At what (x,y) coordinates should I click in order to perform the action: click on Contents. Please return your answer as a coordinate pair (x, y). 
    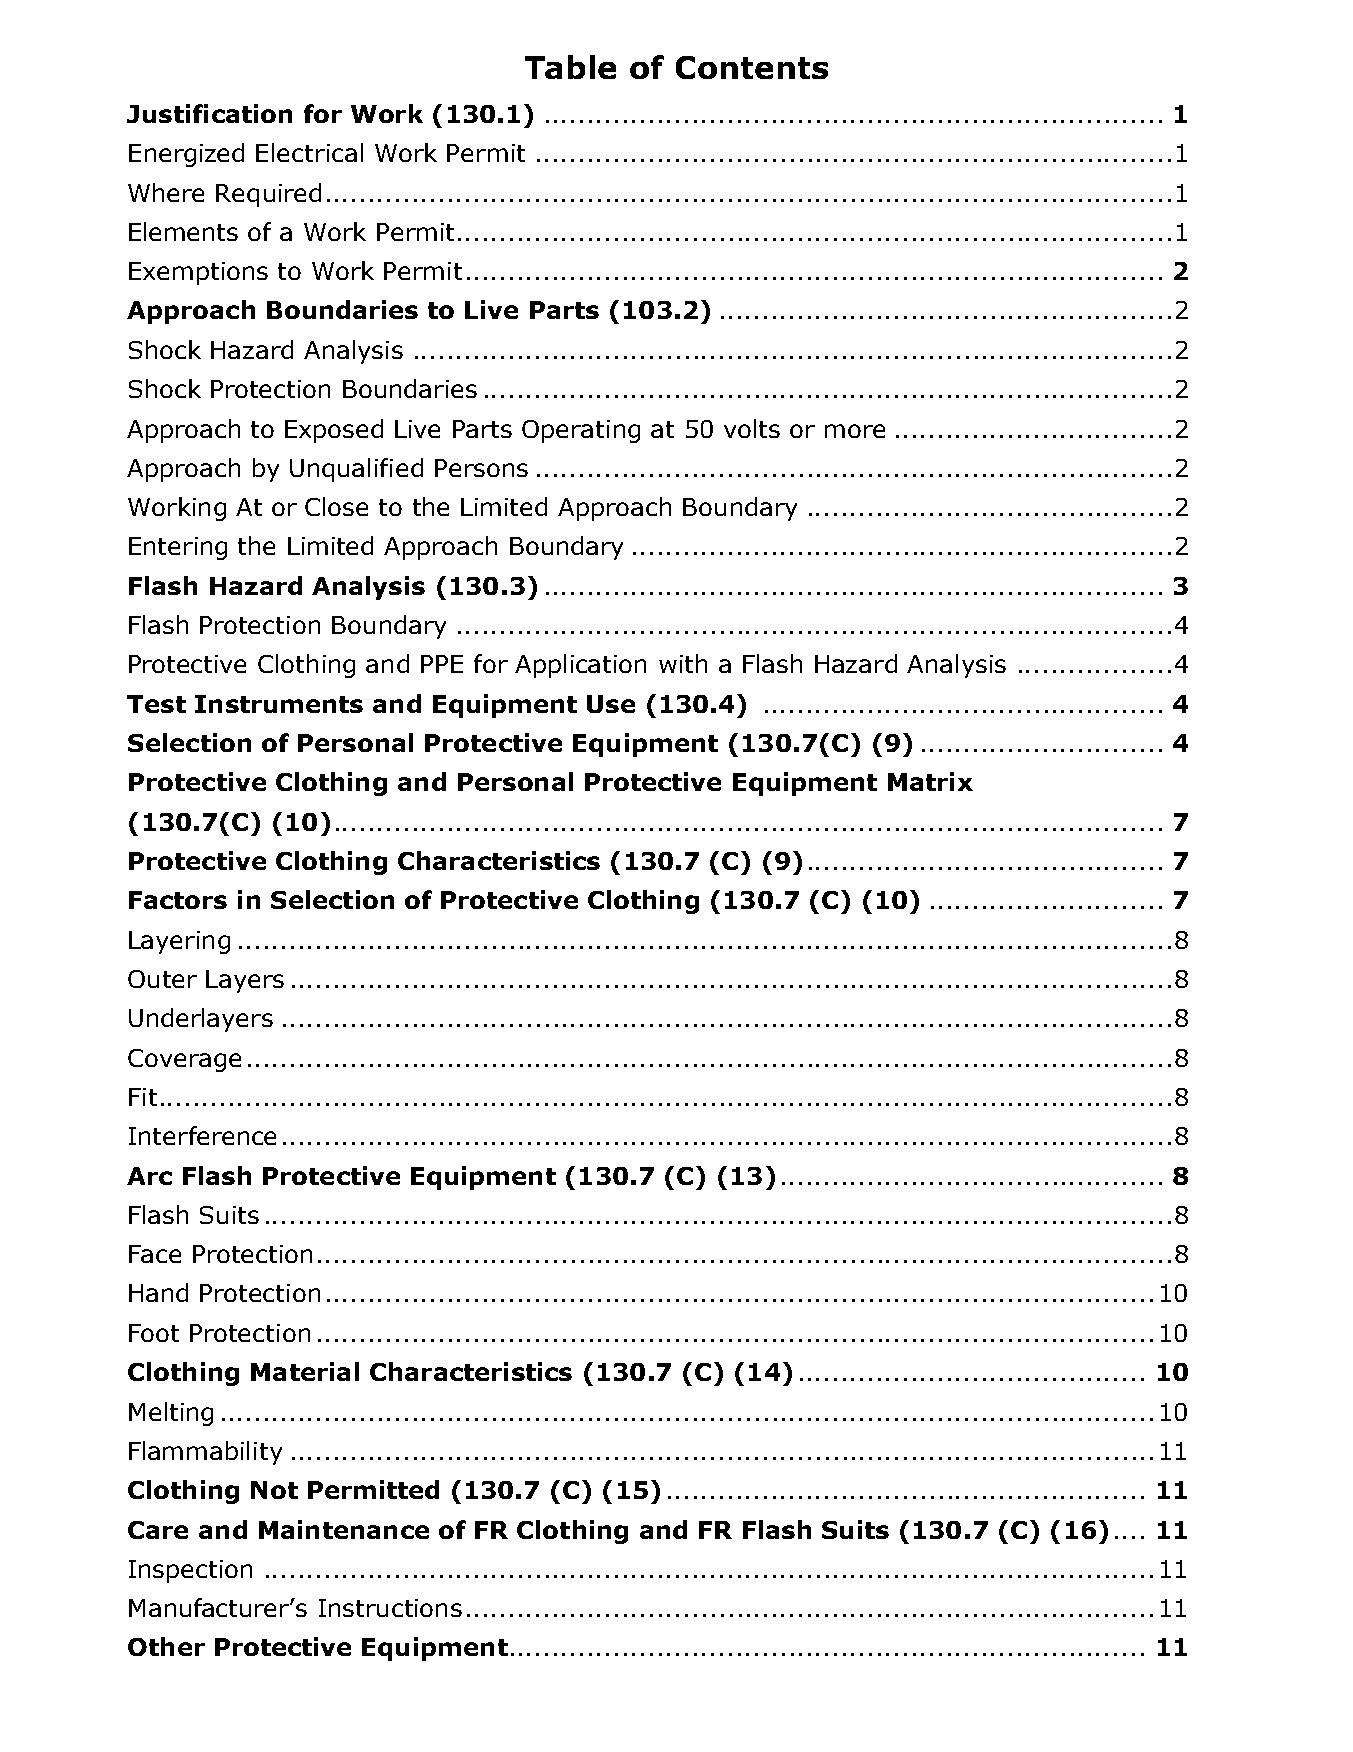
    Looking at the image, I should click on (752, 67).
